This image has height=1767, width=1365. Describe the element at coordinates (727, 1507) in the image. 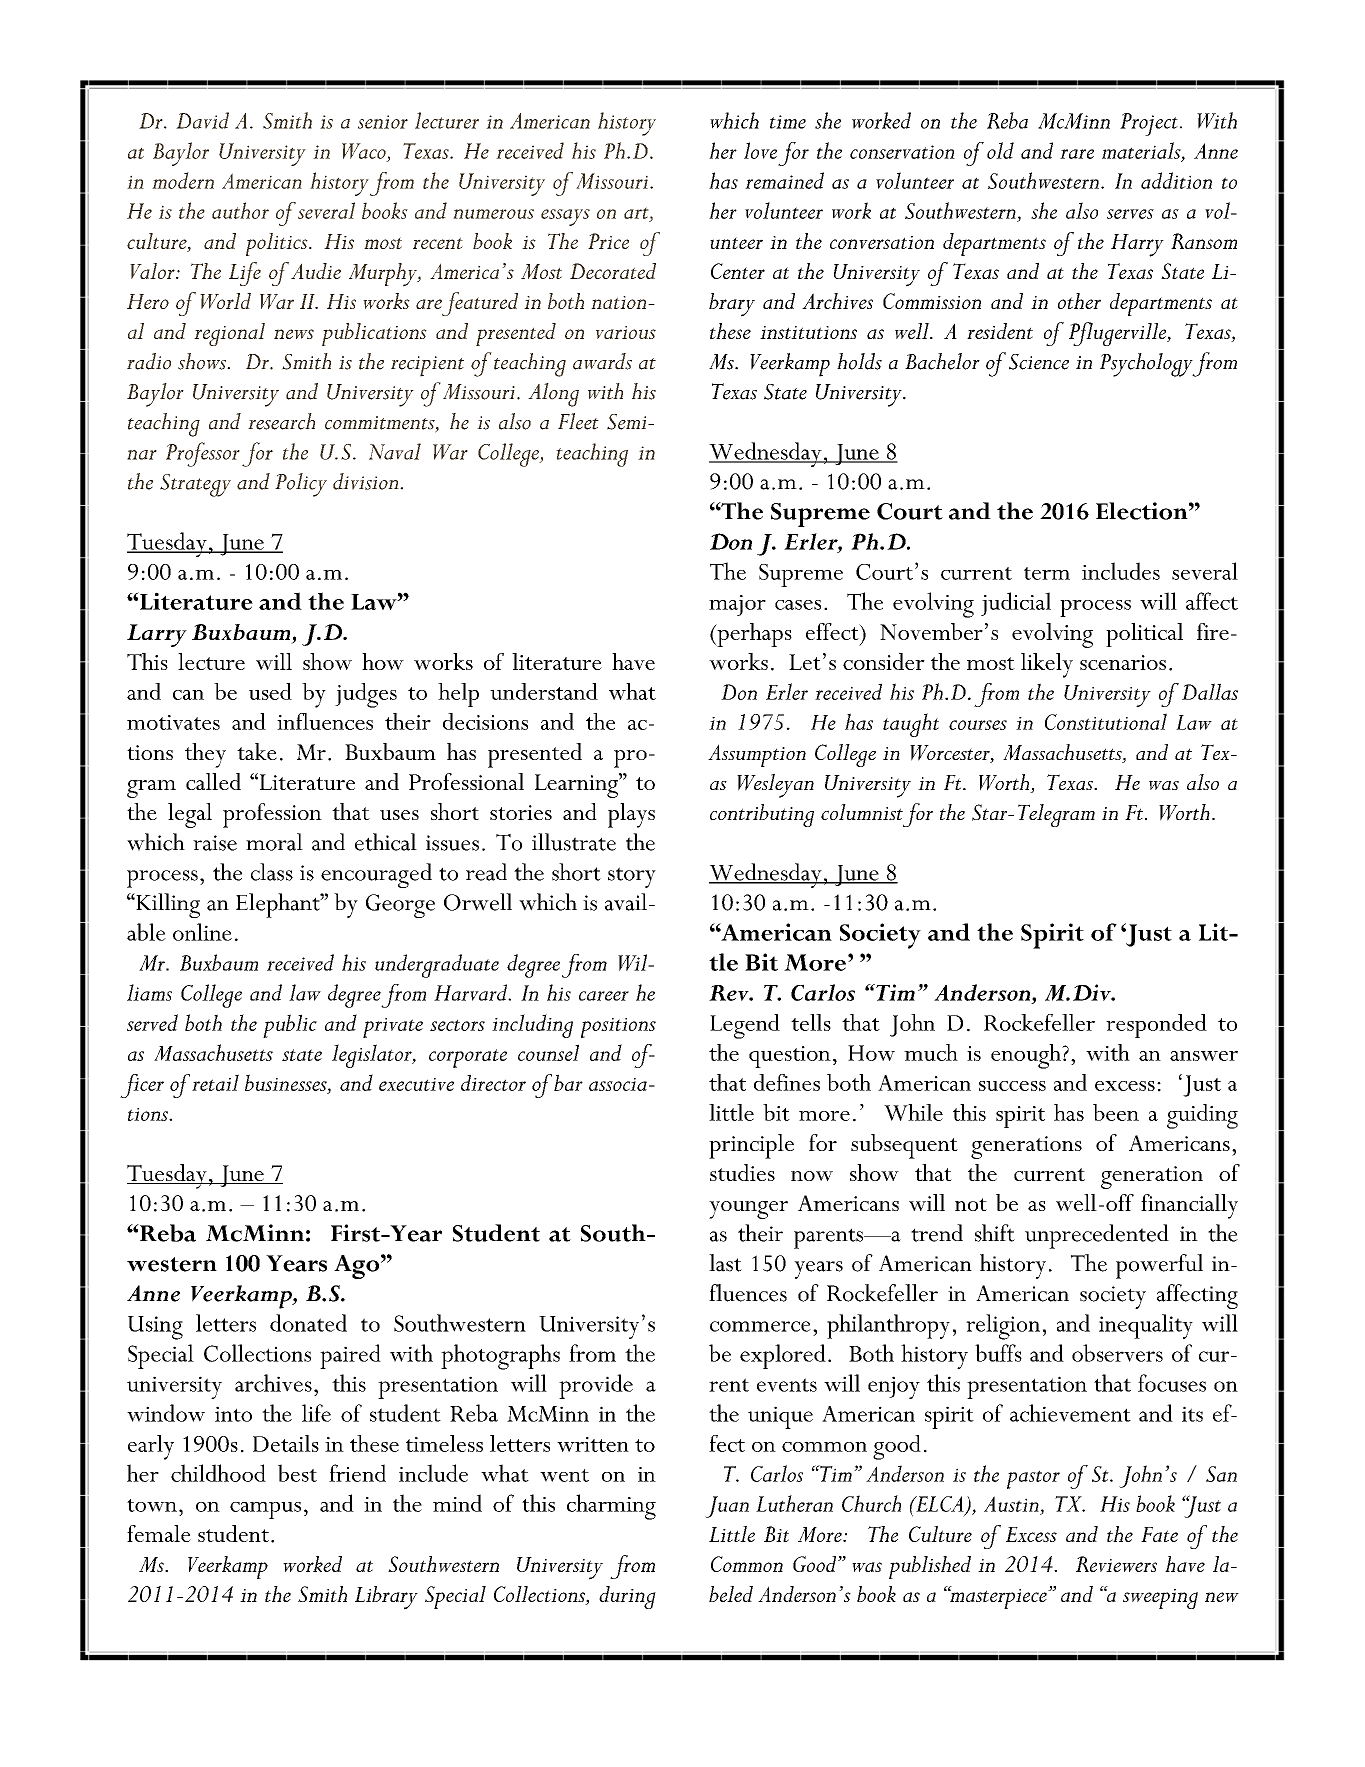

I see `Juan` at that location.
